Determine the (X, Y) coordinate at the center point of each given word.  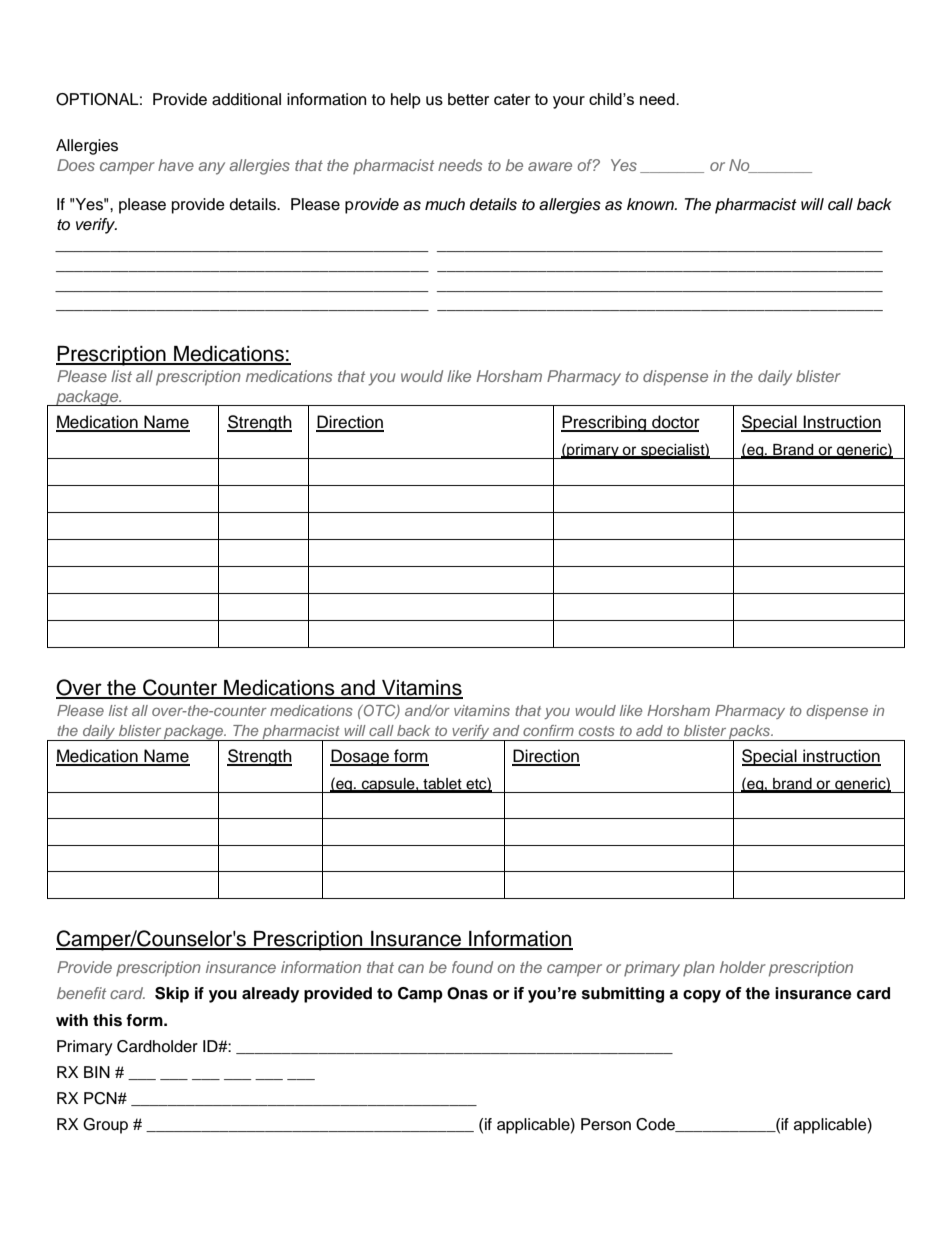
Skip (172, 995)
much (445, 204)
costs (597, 731)
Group (105, 1126)
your (569, 102)
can (411, 968)
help (406, 101)
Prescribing (605, 423)
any (211, 168)
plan (699, 968)
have (176, 165)
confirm (548, 730)
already (270, 995)
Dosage (360, 757)
